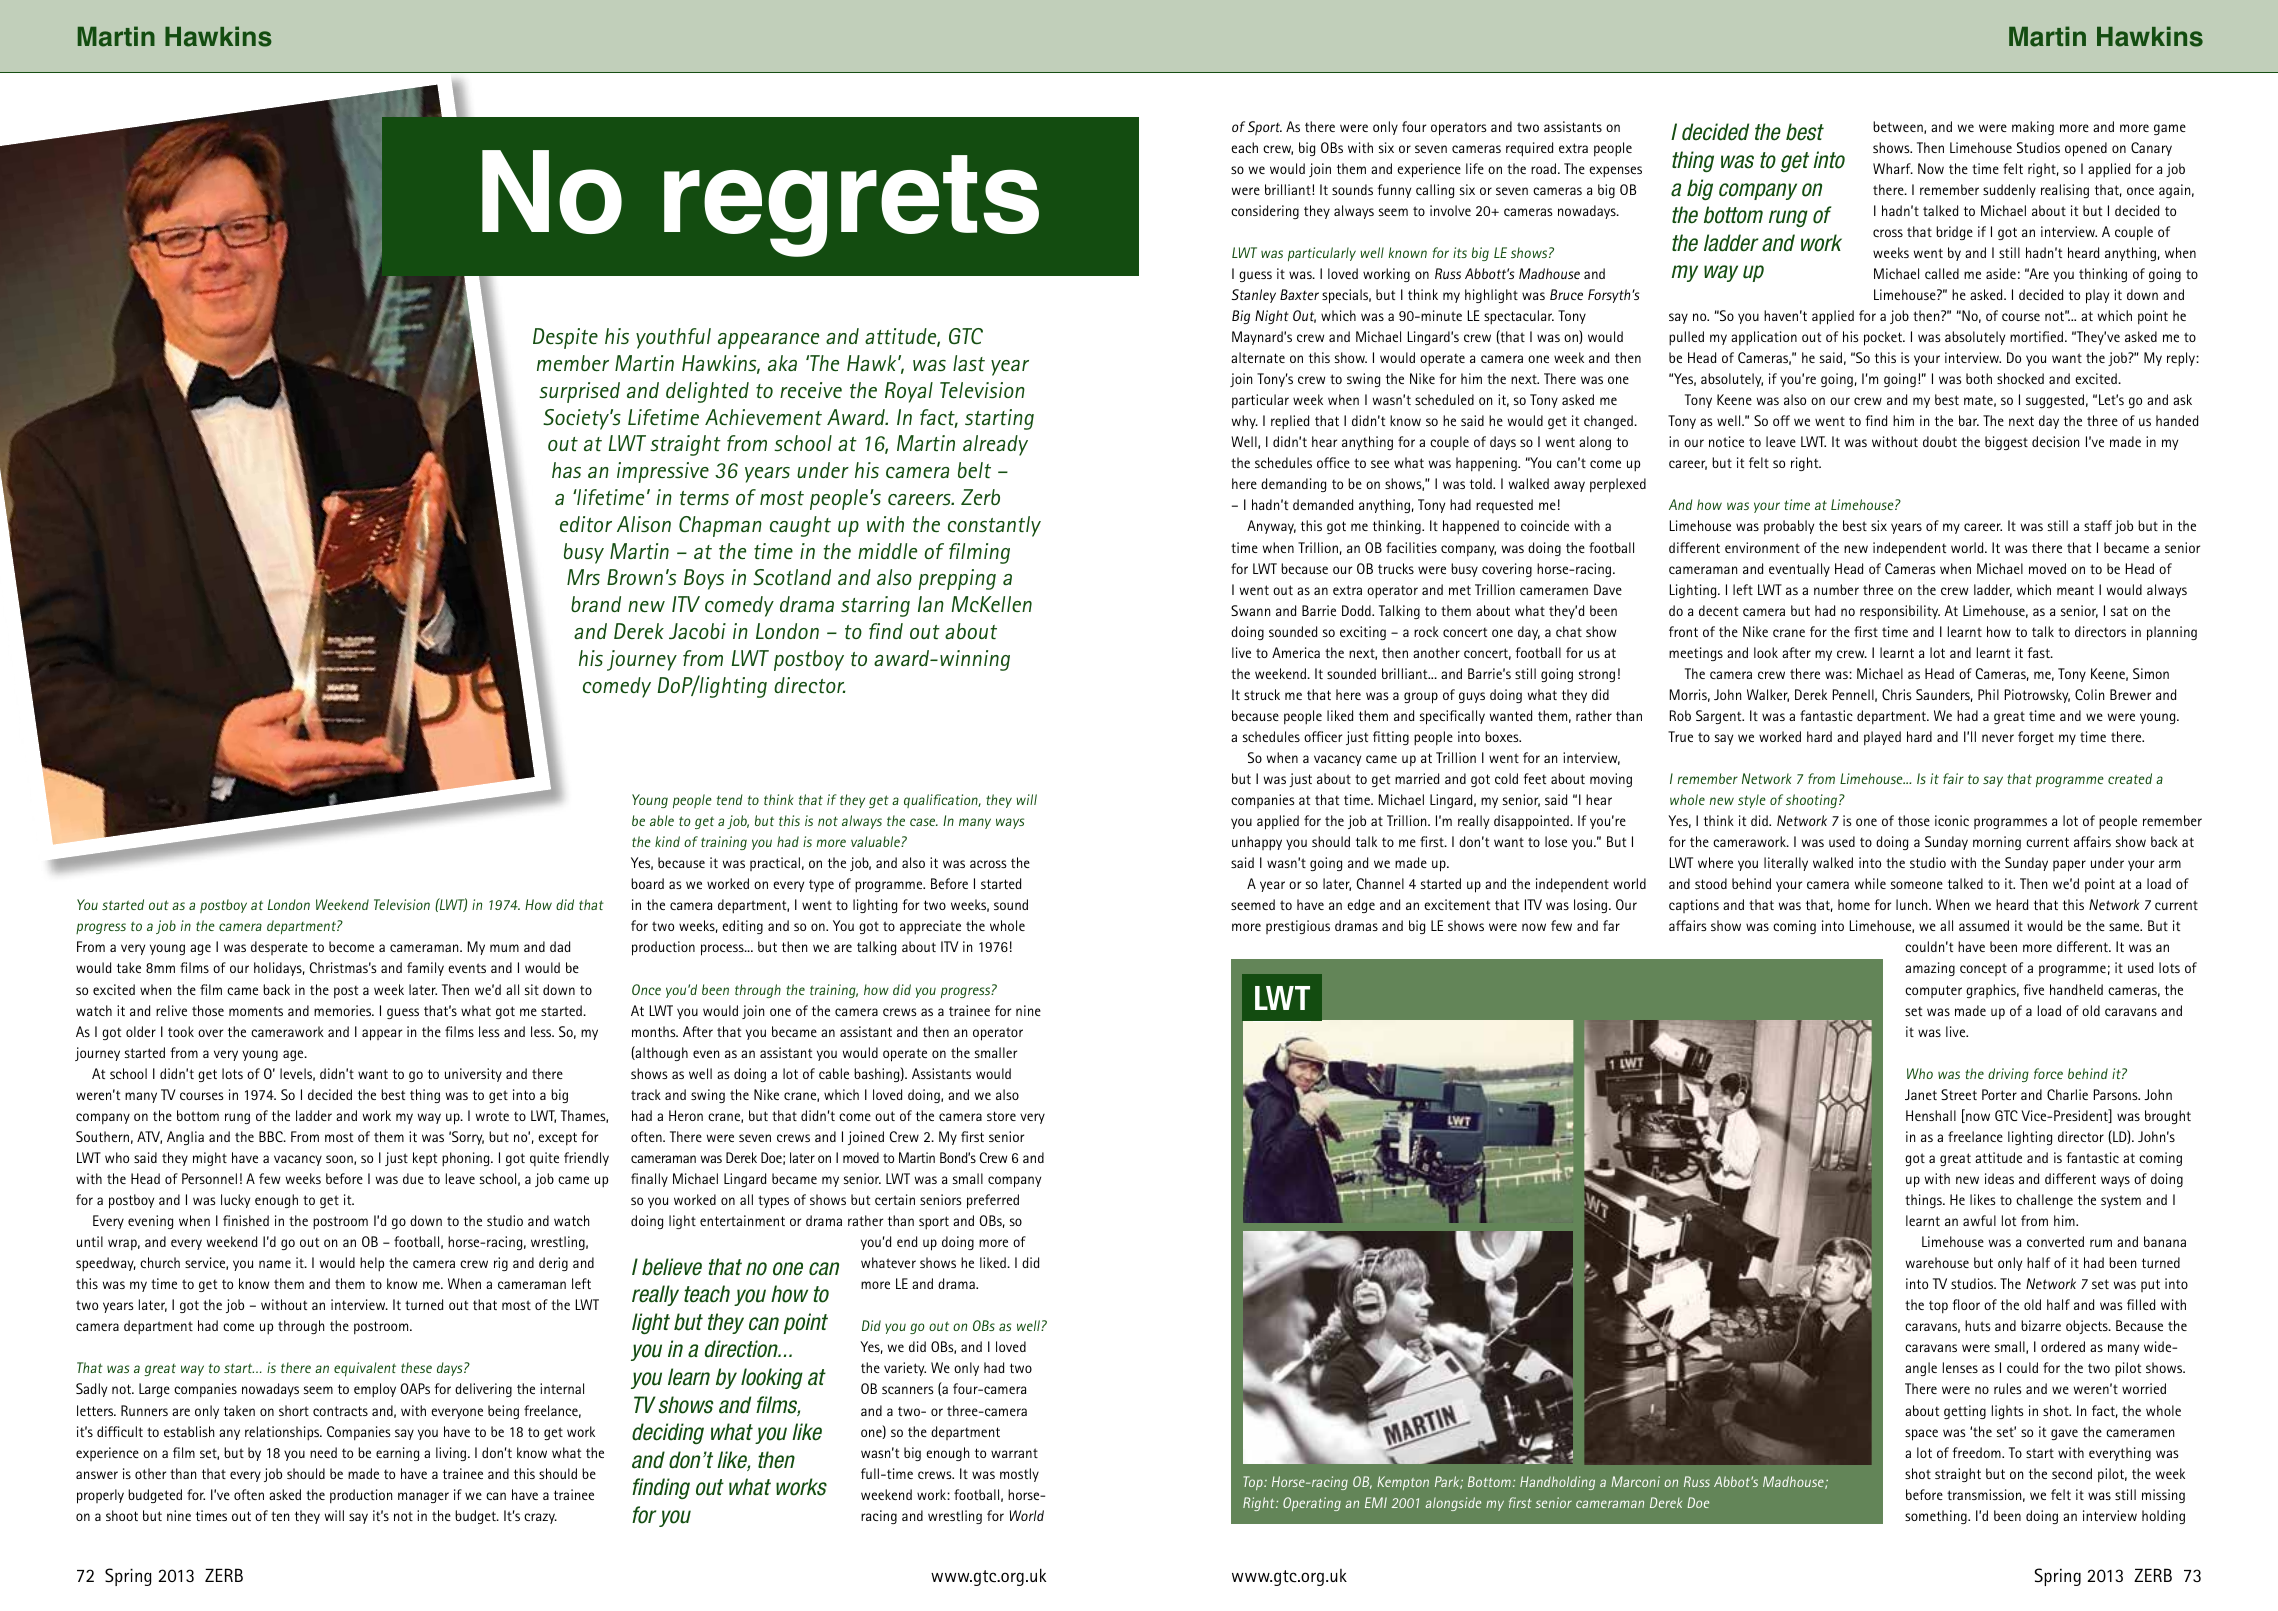 The width and height of the document is (2278, 1611). What do you see at coordinates (647, 883) in the document?
I see `board` at bounding box center [647, 883].
